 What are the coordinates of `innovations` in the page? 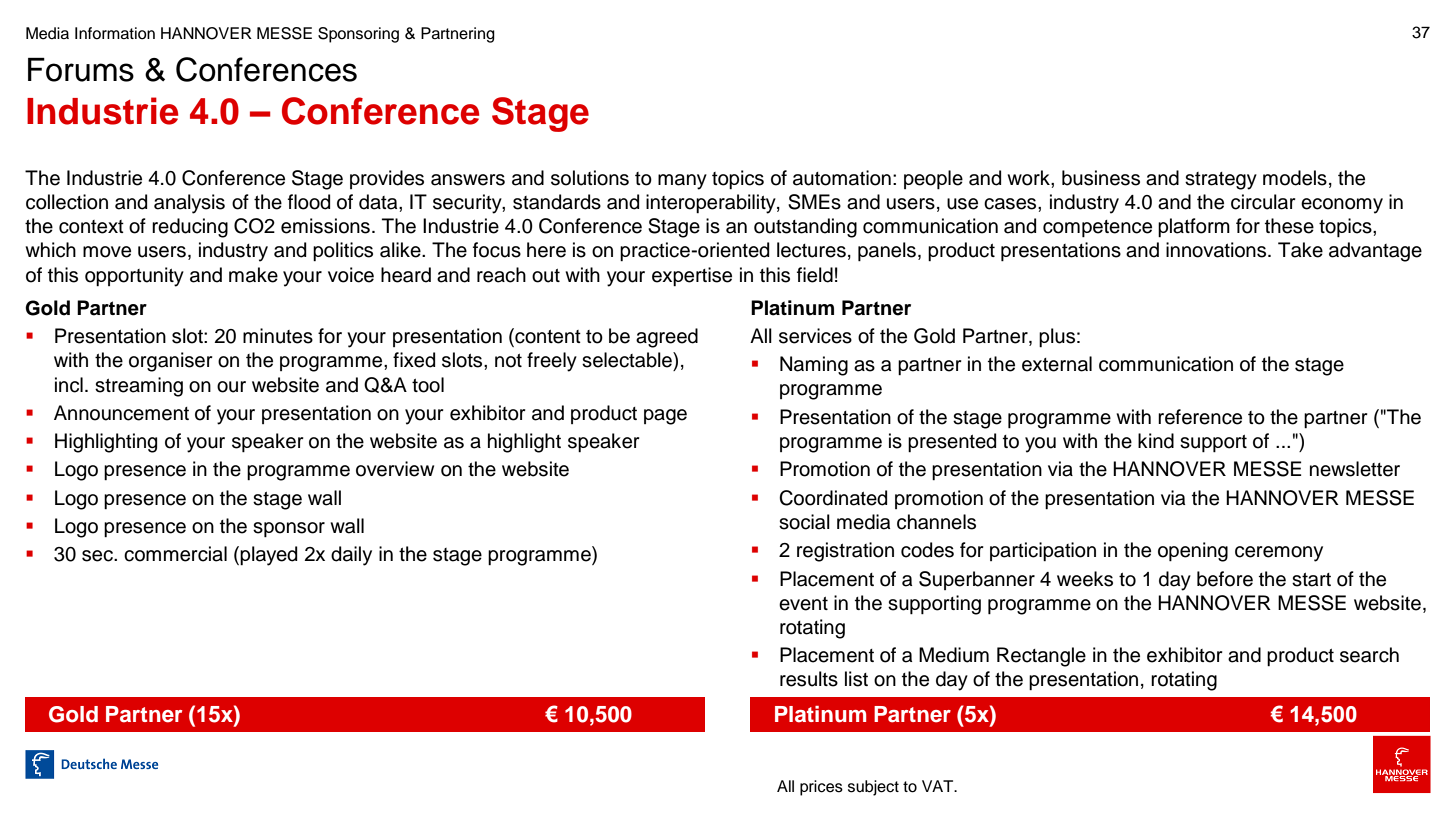 It's located at (1217, 250).
